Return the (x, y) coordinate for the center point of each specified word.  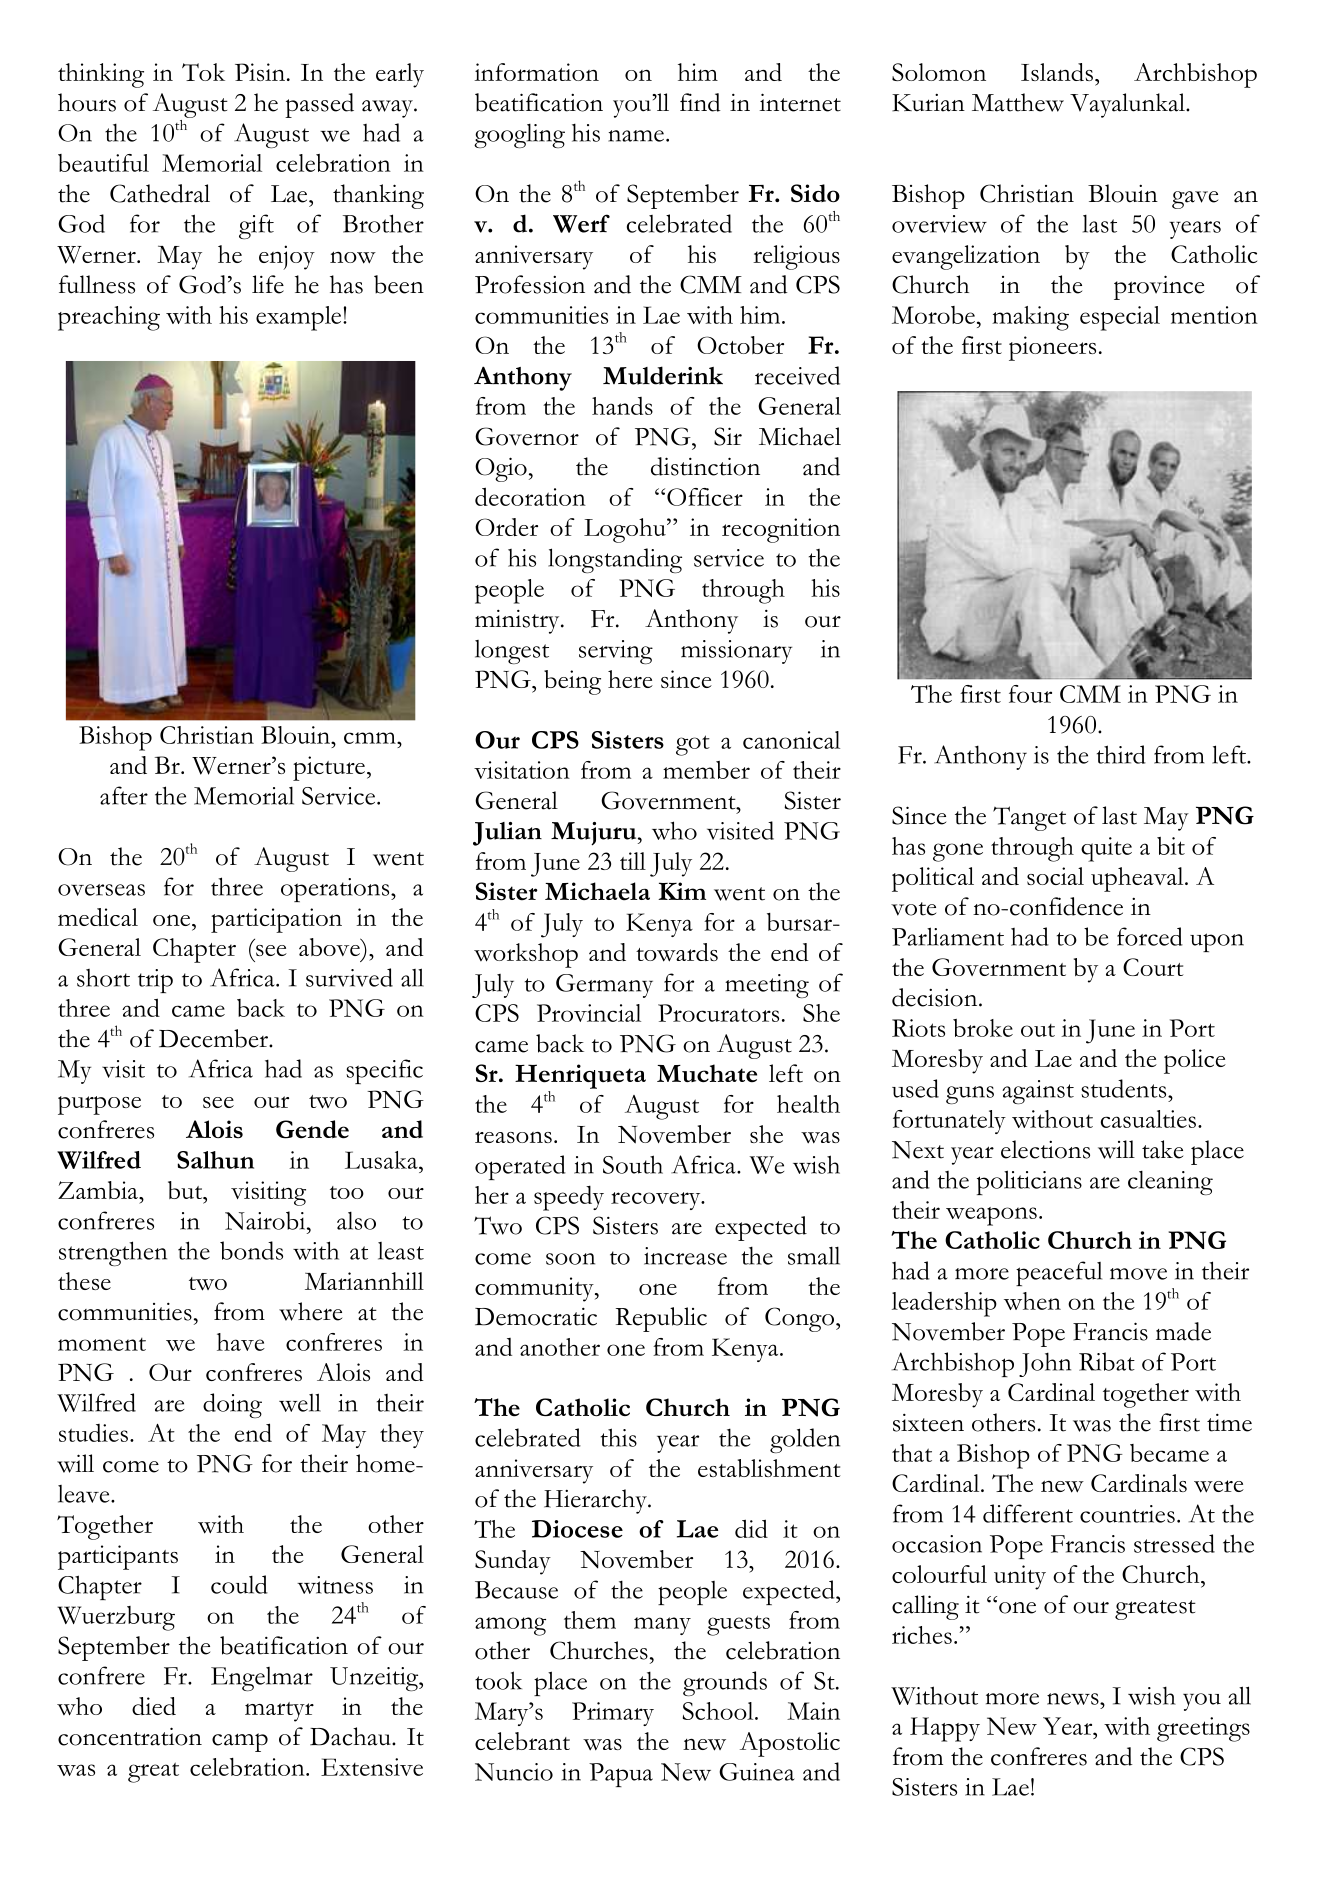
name (636, 136)
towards (677, 952)
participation (276, 920)
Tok (203, 72)
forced (1150, 936)
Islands (1057, 72)
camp (240, 1742)
